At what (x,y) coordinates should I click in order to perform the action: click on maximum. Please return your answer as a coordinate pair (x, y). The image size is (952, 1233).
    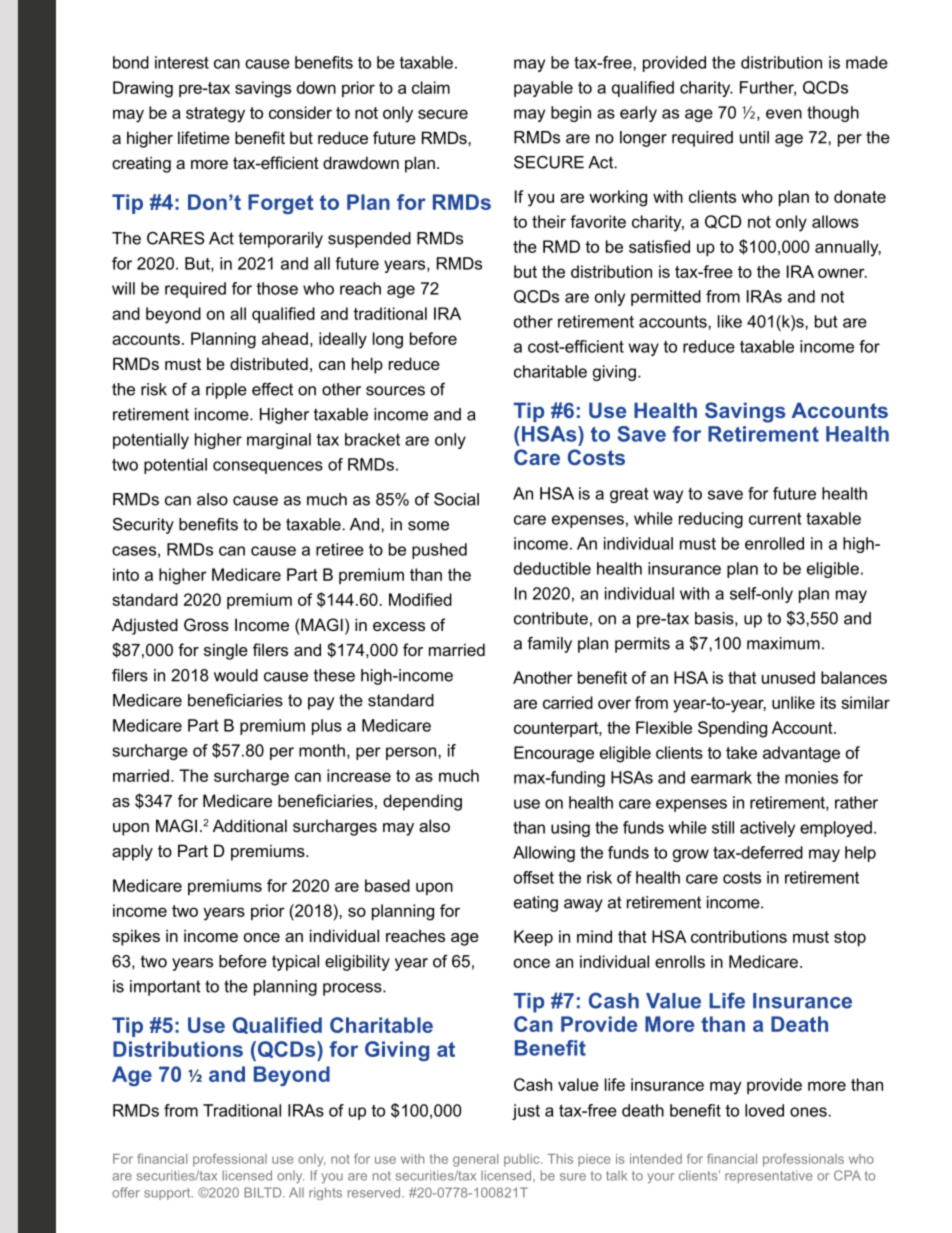
    Looking at the image, I should click on (783, 643).
